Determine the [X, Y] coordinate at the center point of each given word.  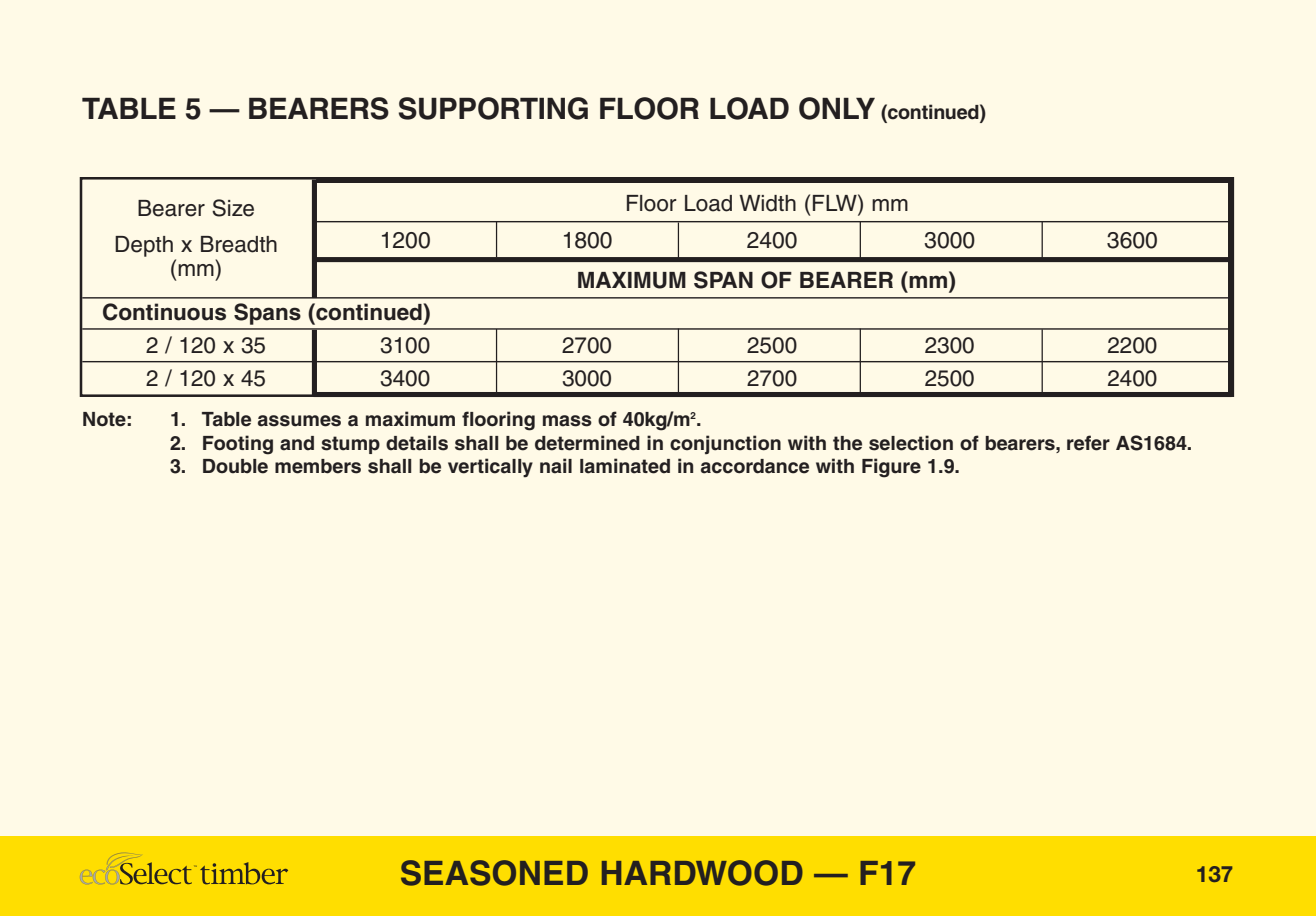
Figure [891, 468]
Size [233, 208]
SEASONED [494, 873]
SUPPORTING [493, 108]
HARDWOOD [702, 873]
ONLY [837, 108]
